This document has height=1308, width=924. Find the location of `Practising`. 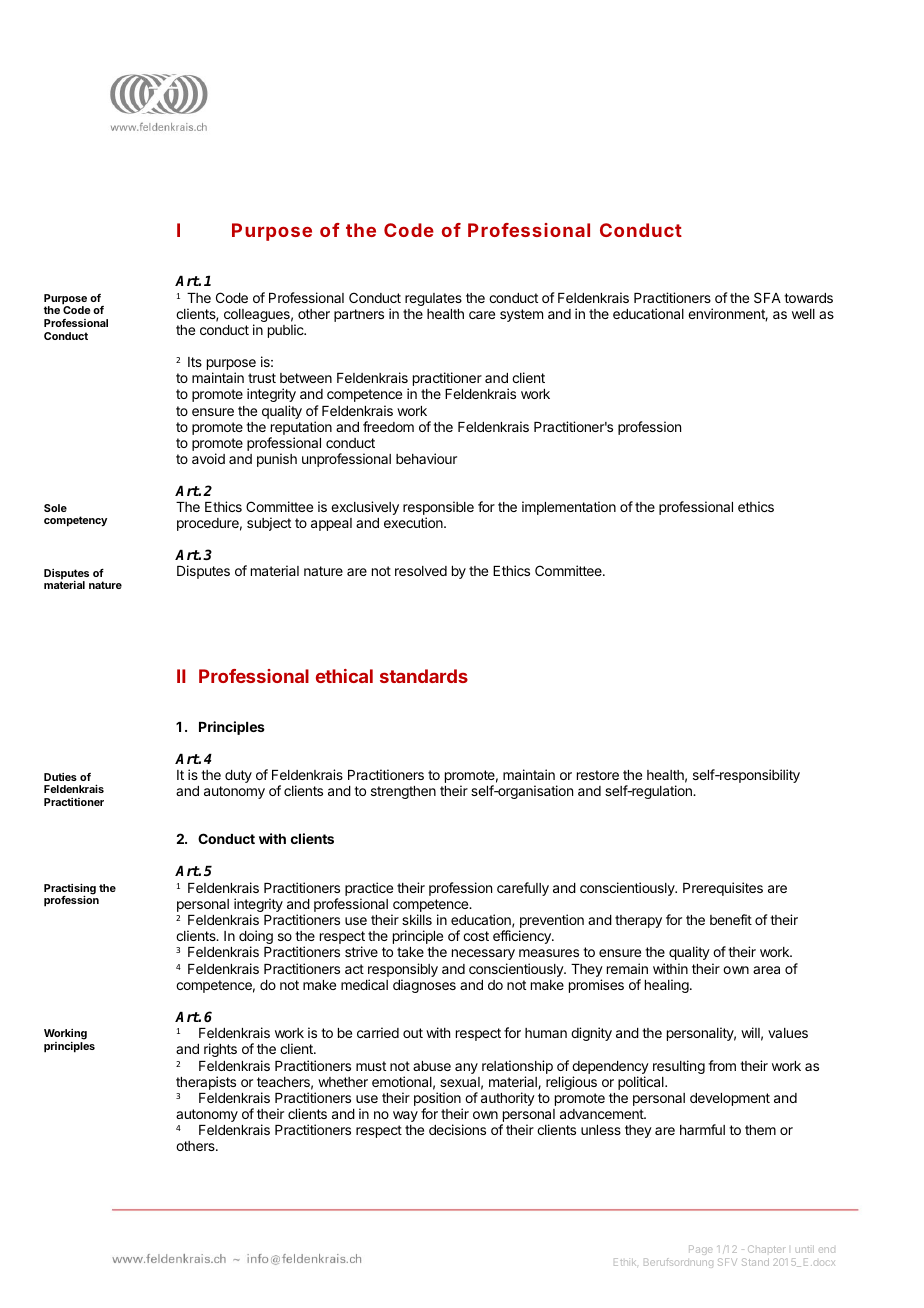

Practising is located at coordinates (70, 890).
